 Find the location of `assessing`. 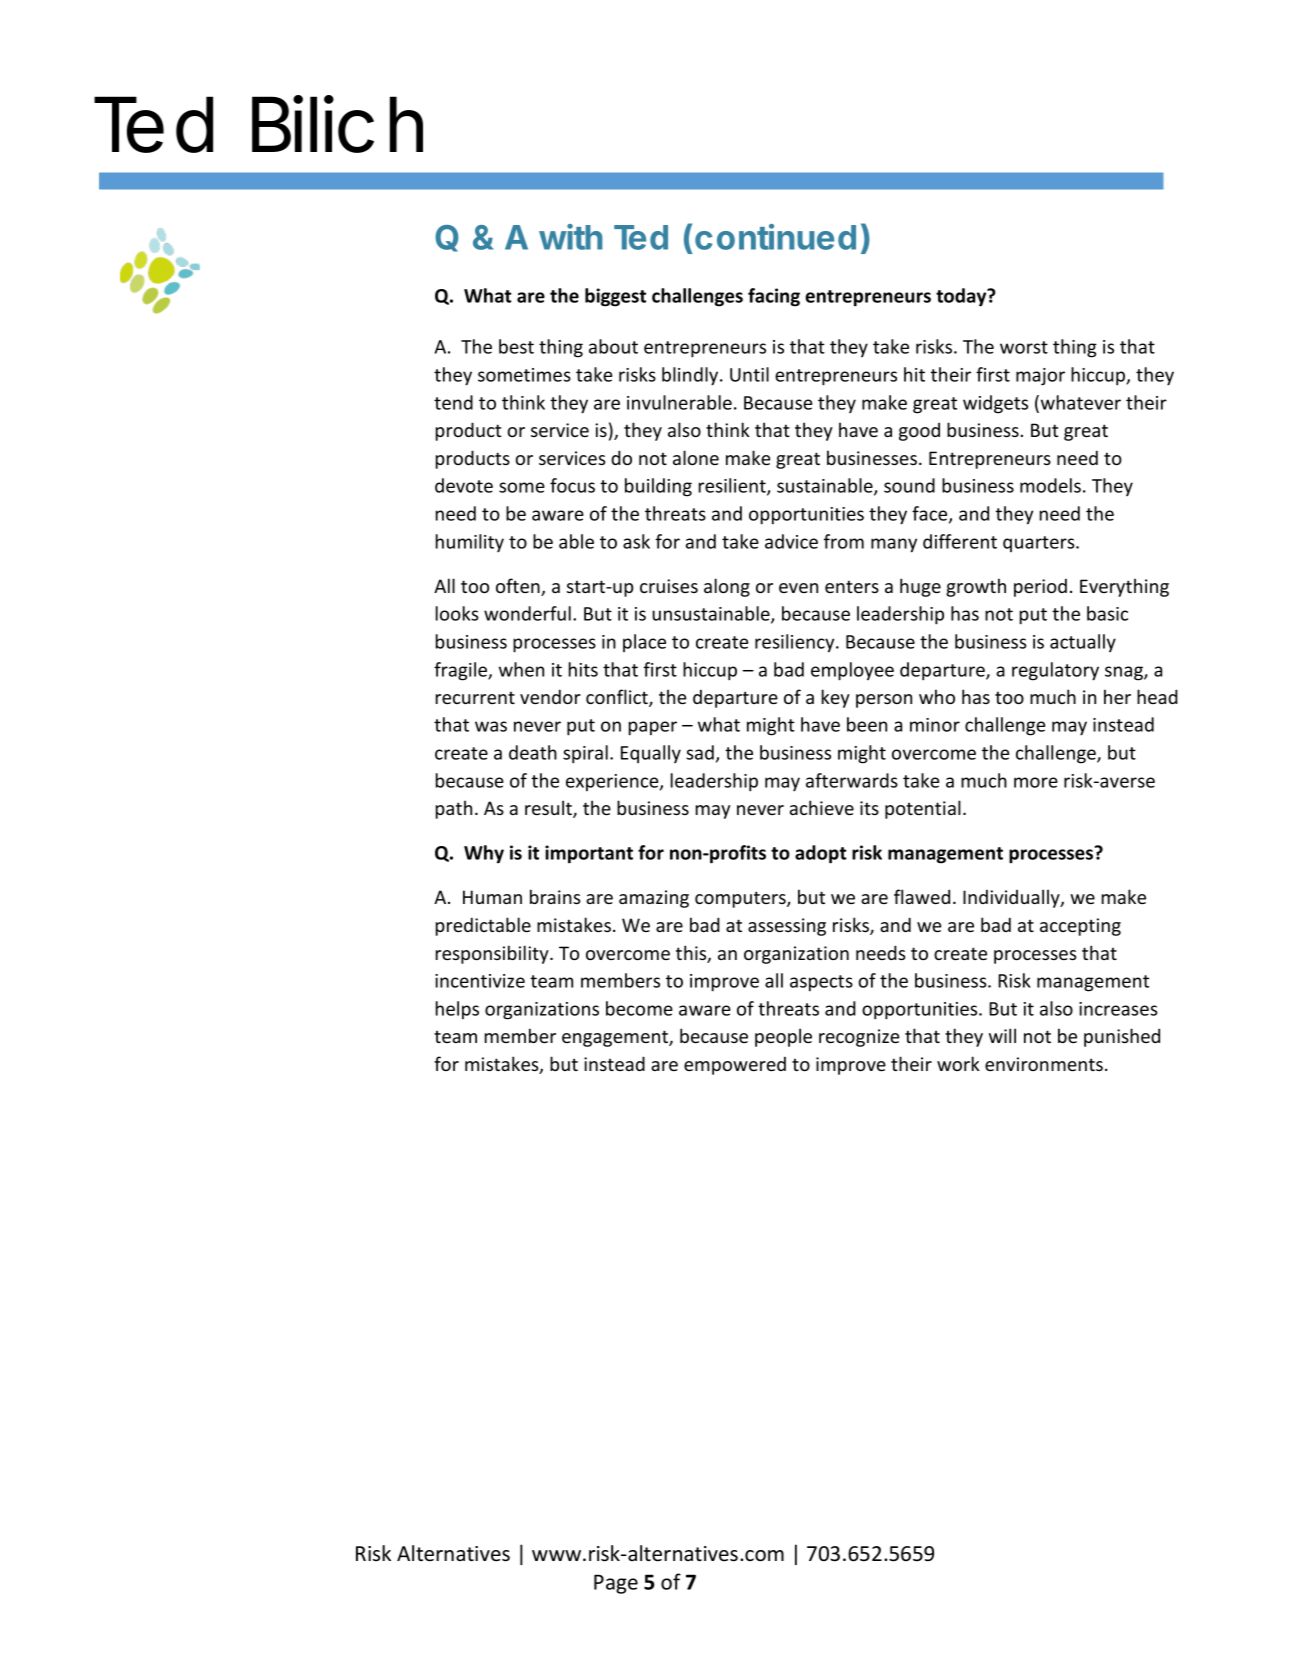

assessing is located at coordinates (787, 927).
